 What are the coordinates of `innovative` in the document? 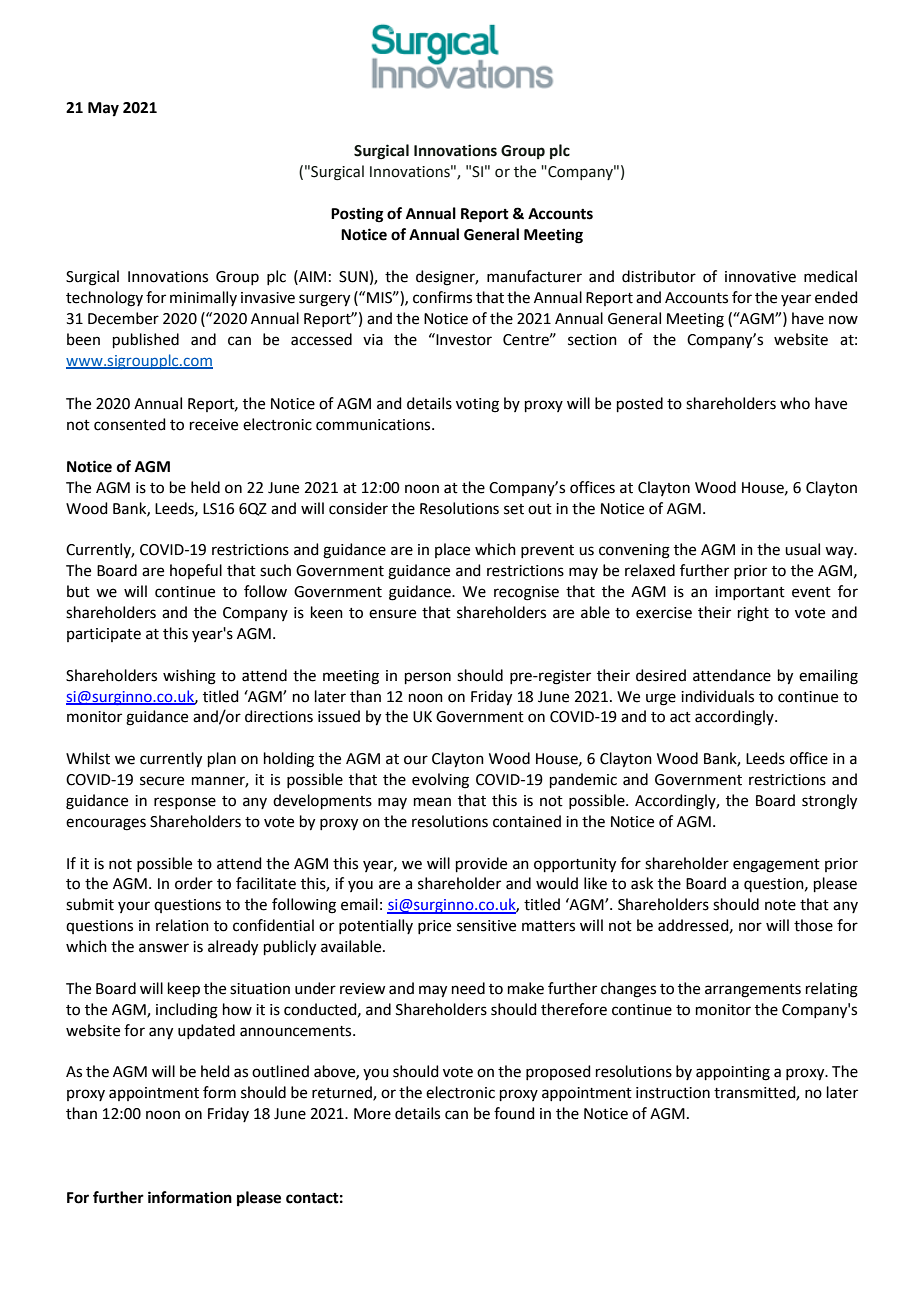 It's located at (760, 277).
